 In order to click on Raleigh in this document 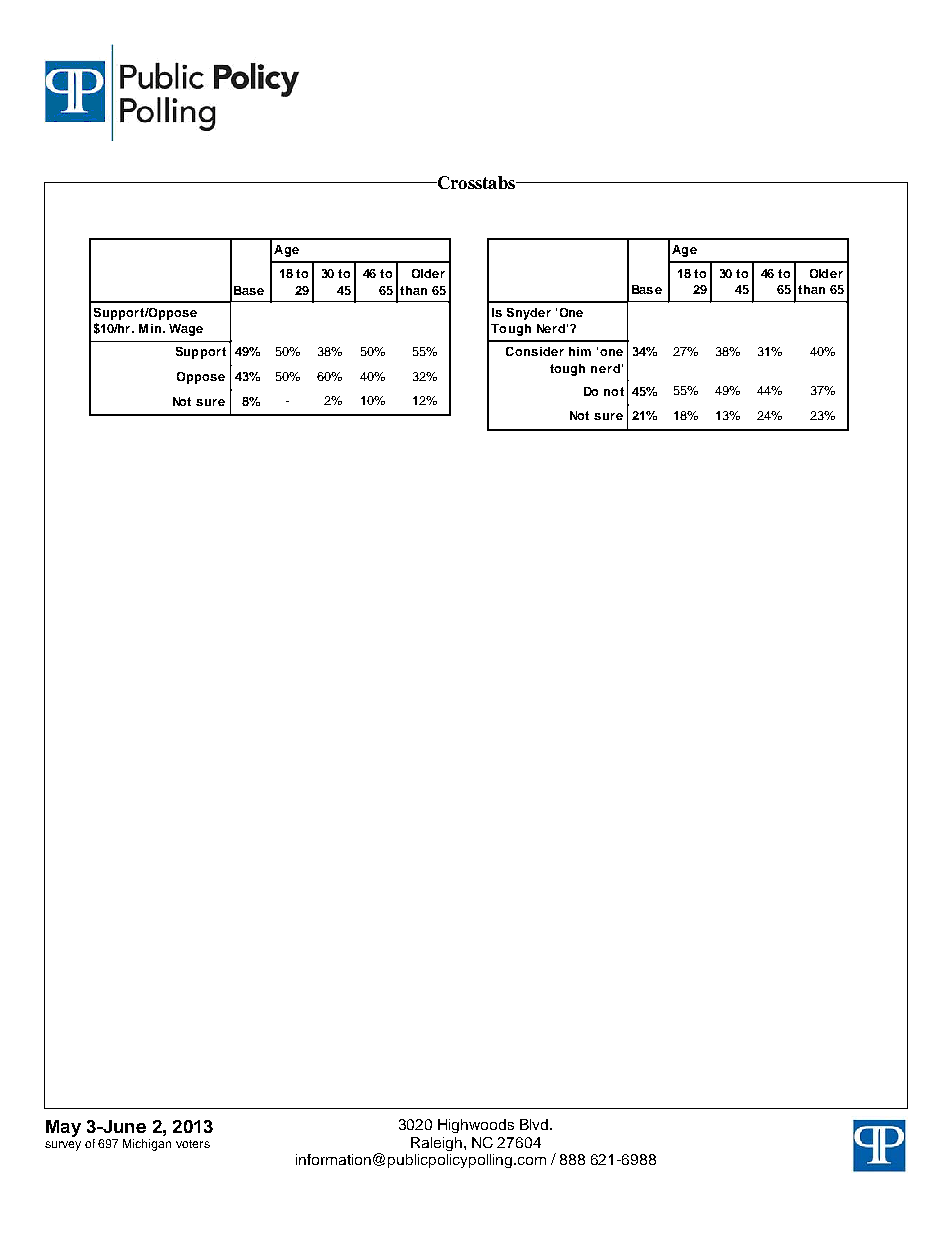, I will do `click(436, 1144)`.
